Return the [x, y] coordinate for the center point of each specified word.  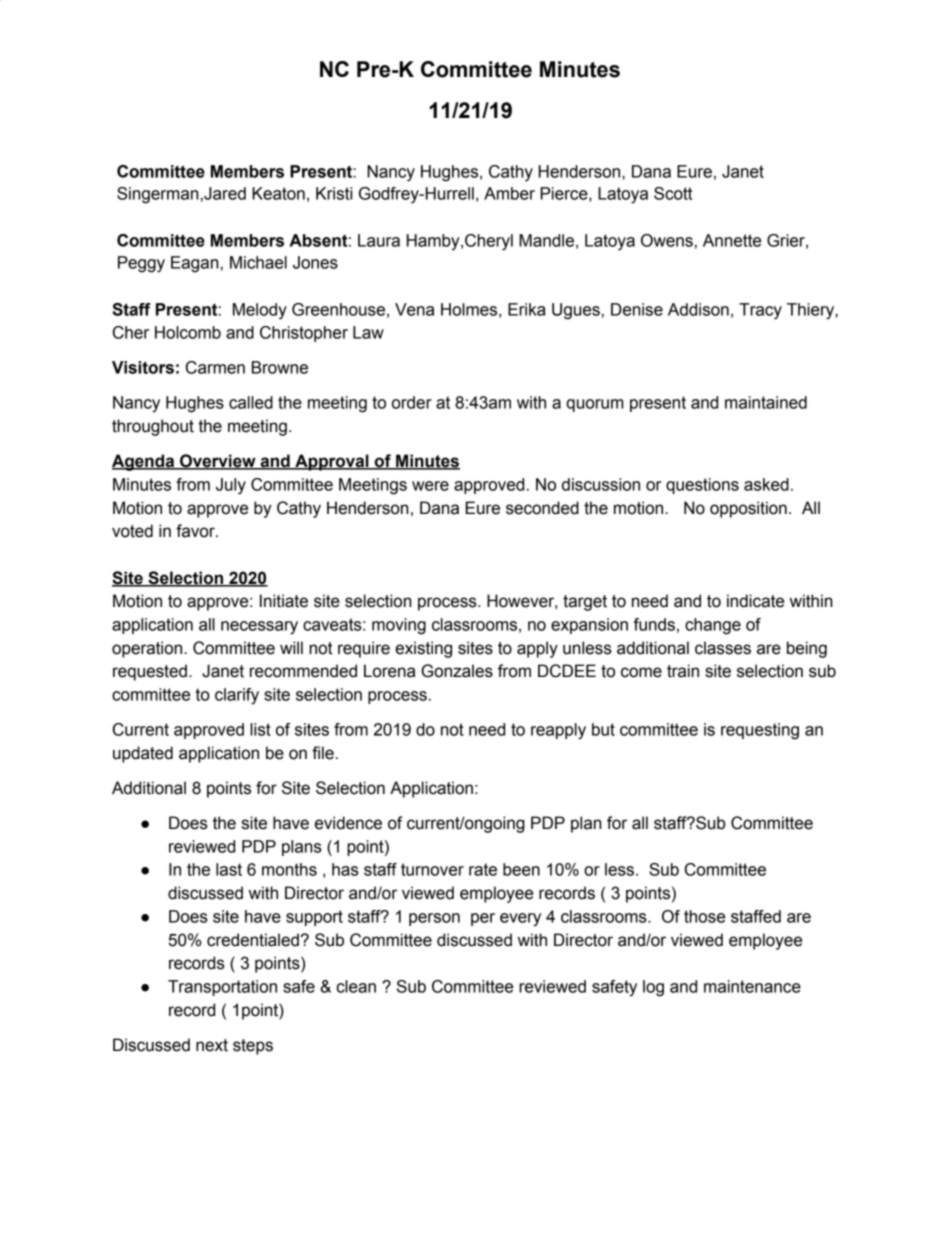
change [713, 626]
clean [356, 986]
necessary [259, 628]
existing [423, 649]
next [212, 1045]
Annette [732, 240]
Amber [509, 193]
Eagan [194, 264]
